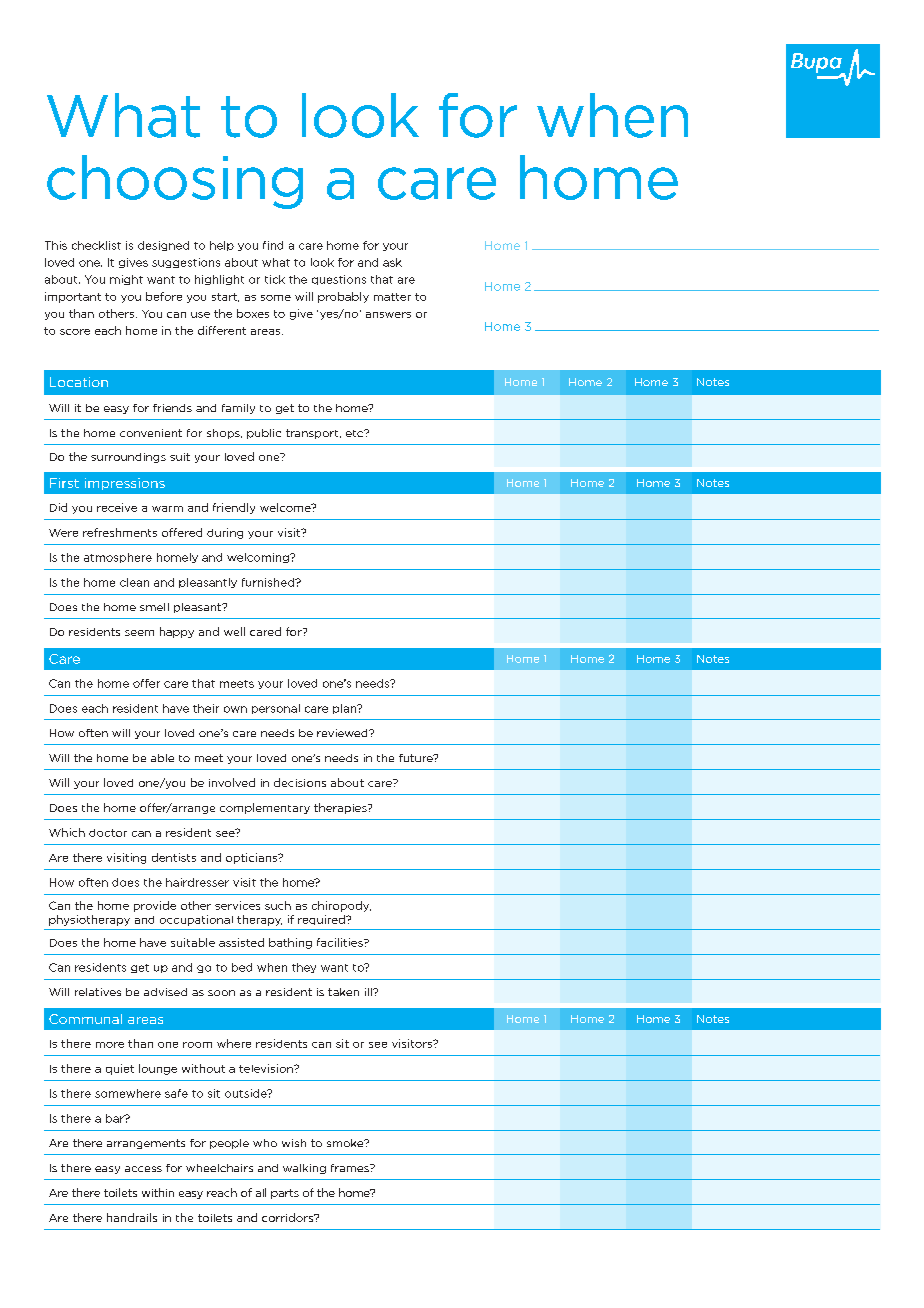 This screenshot has height=1308, width=924. Describe the element at coordinates (222, 246) in the screenshot. I see `help` at that location.
